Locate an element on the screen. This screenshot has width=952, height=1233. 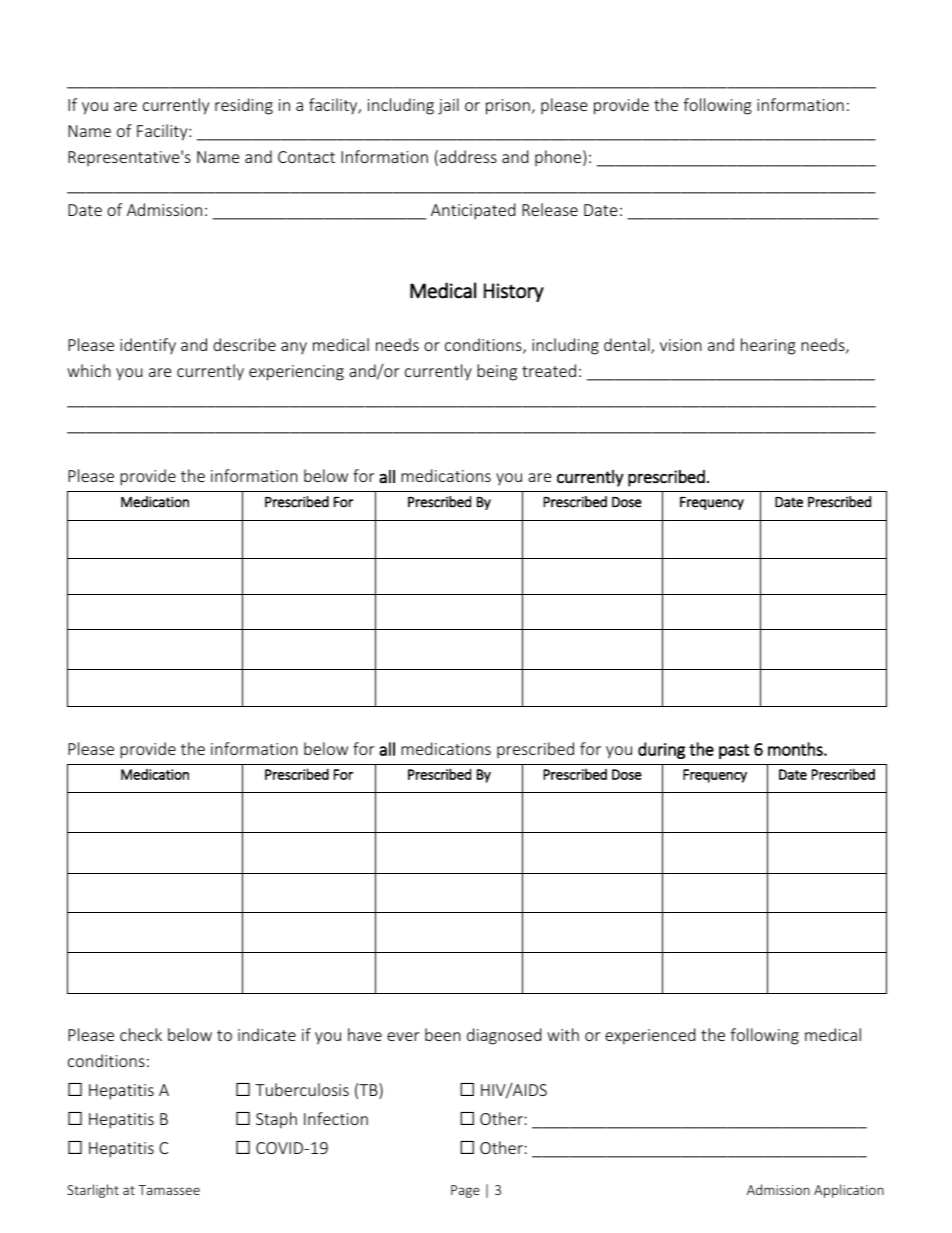
during is located at coordinates (661, 750).
